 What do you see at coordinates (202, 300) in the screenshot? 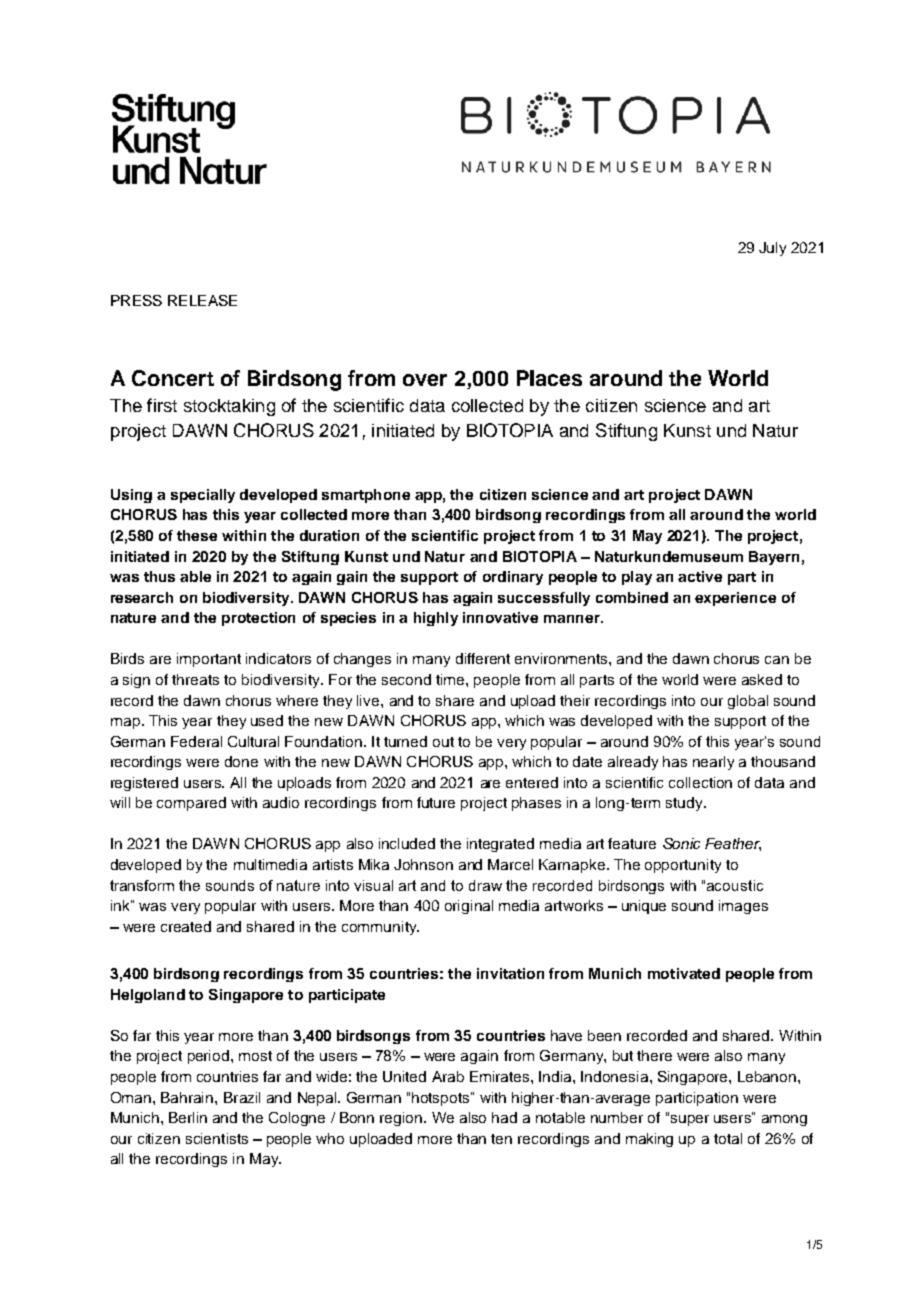
I see `RELEASE` at bounding box center [202, 300].
